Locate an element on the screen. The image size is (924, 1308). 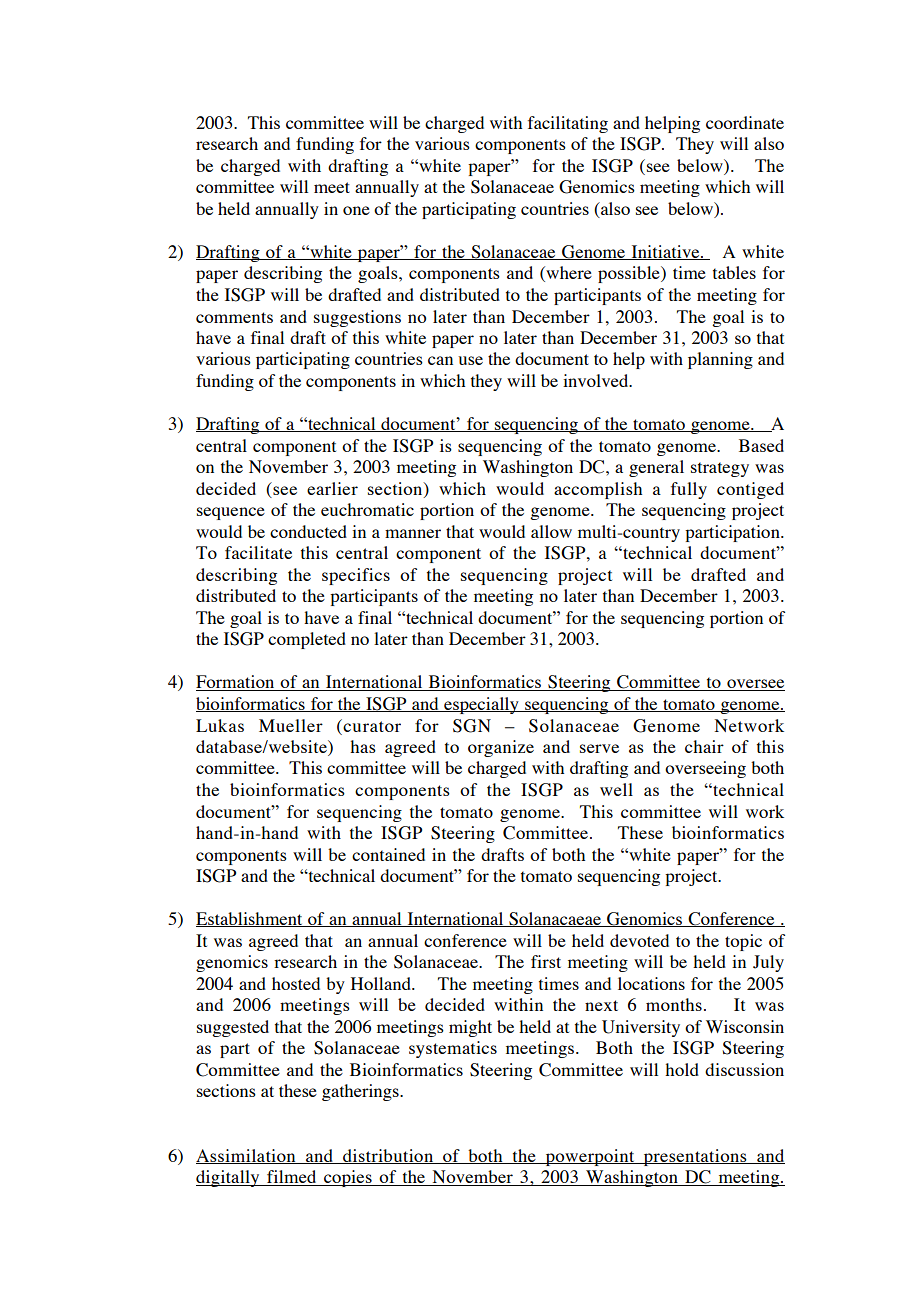
coordinate is located at coordinates (745, 122).
